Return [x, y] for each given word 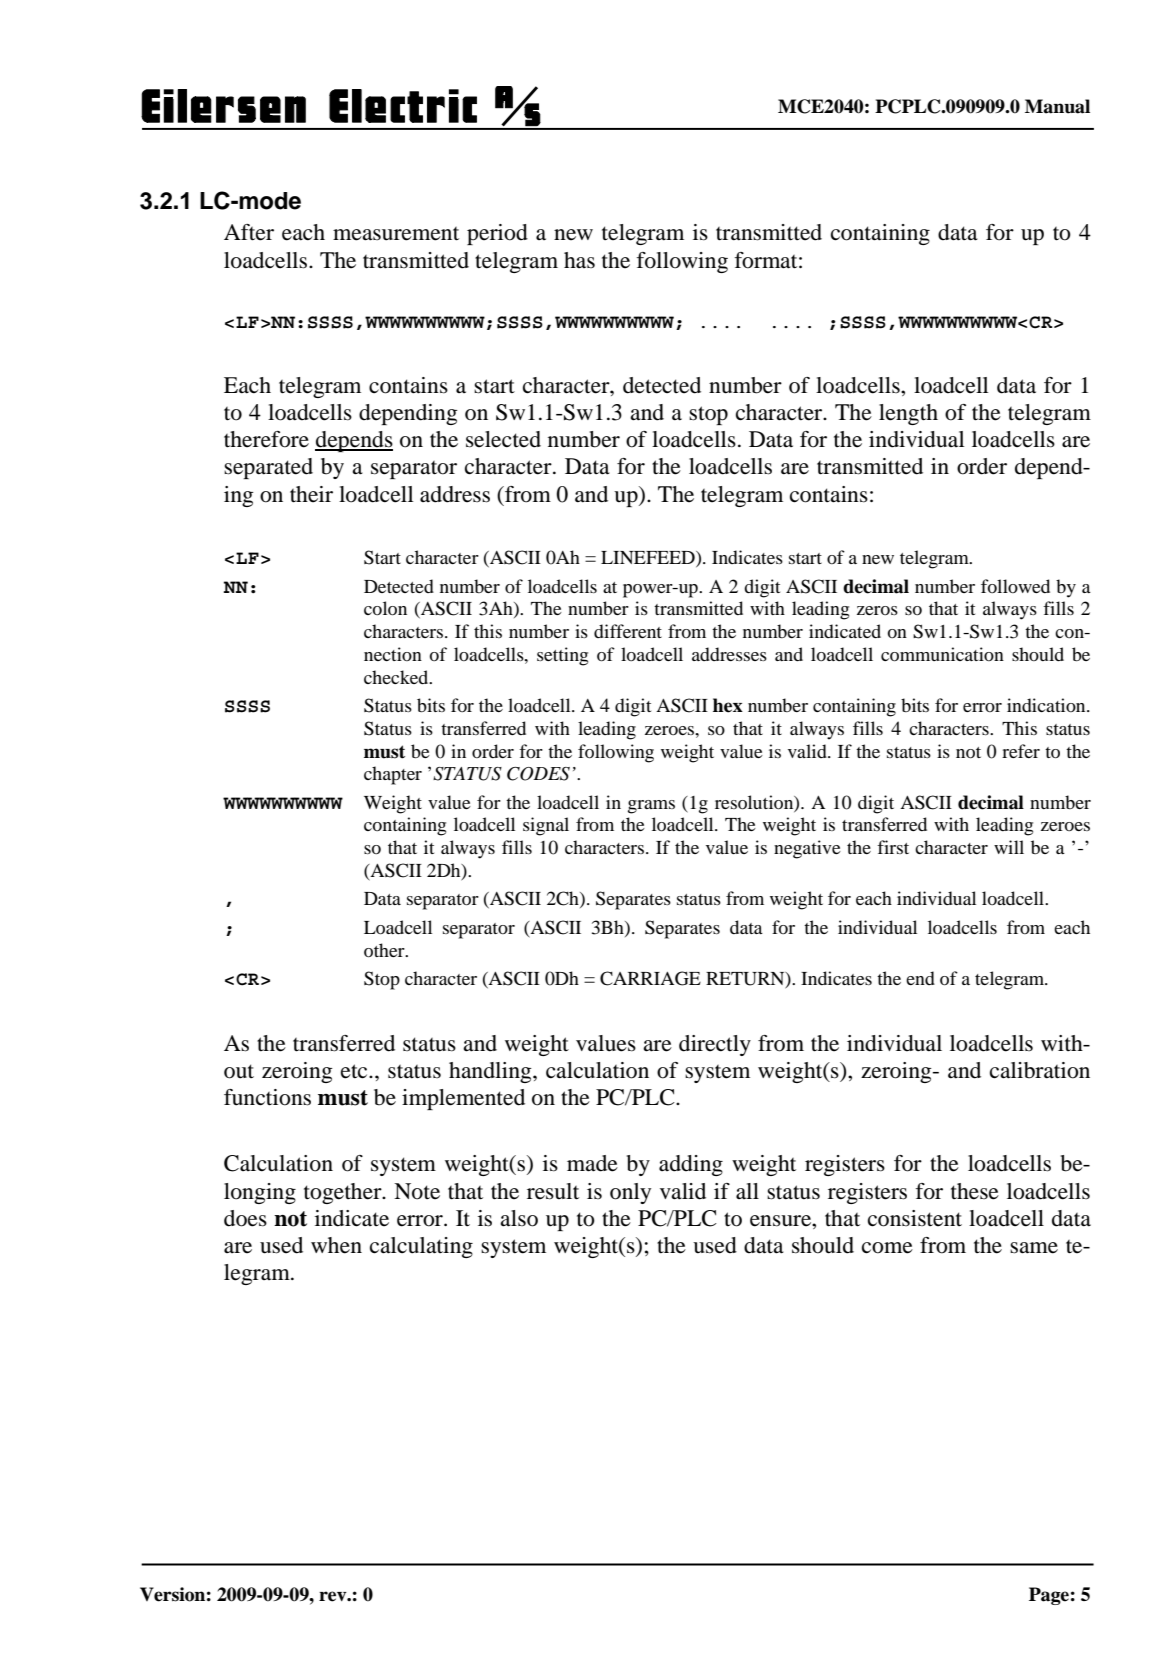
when [336, 1245]
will [1009, 847]
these [975, 1191]
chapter [393, 775]
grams [651, 807]
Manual [1057, 106]
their [311, 494]
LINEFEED [649, 559]
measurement [396, 234]
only [630, 1193]
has [579, 260]
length [908, 414]
